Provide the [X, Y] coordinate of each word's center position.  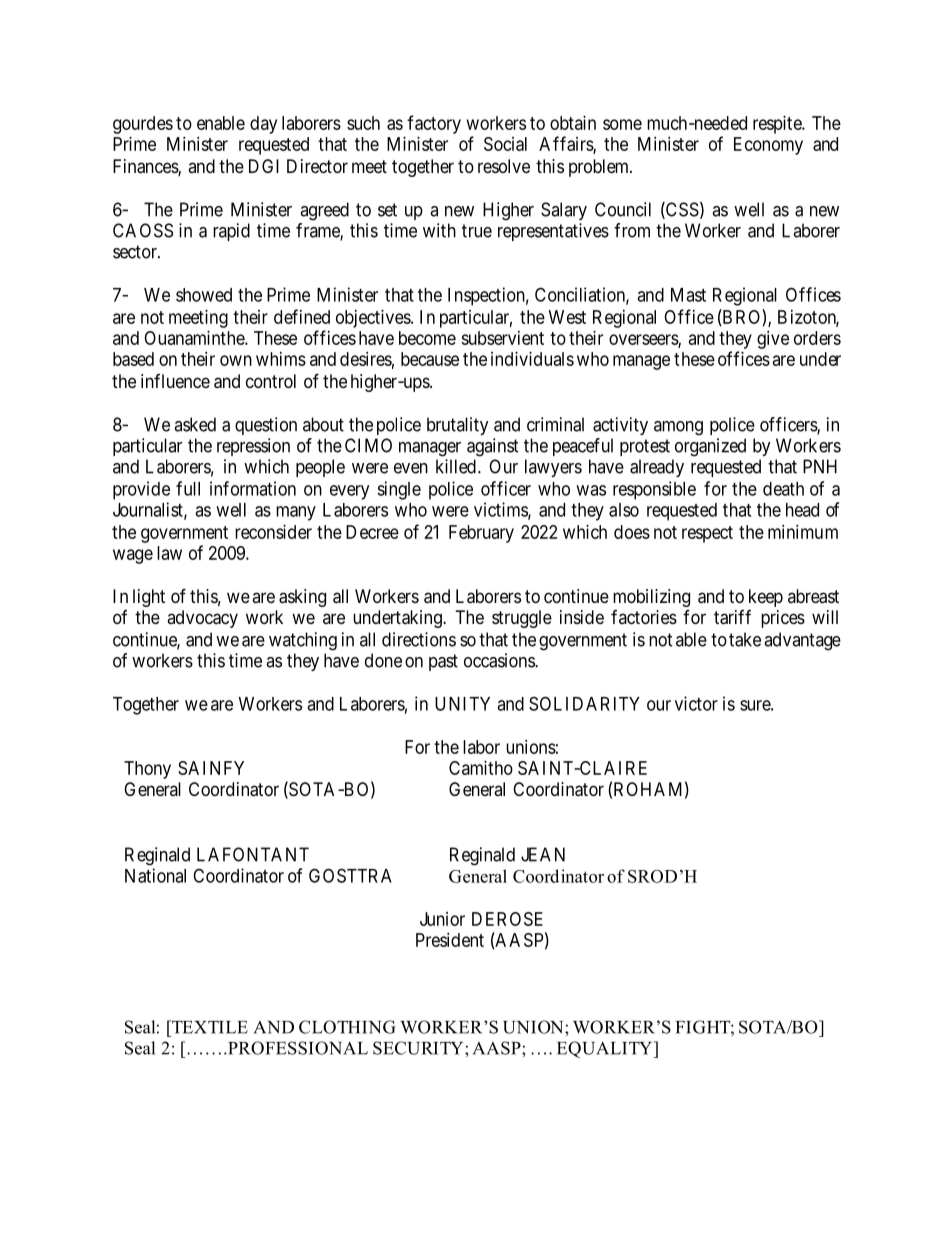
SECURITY [419, 1048]
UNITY [462, 704]
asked [195, 424]
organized [710, 447]
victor [696, 703]
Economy [768, 146]
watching [303, 641]
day [263, 125]
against [493, 447]
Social [505, 144]
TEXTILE [209, 1027]
